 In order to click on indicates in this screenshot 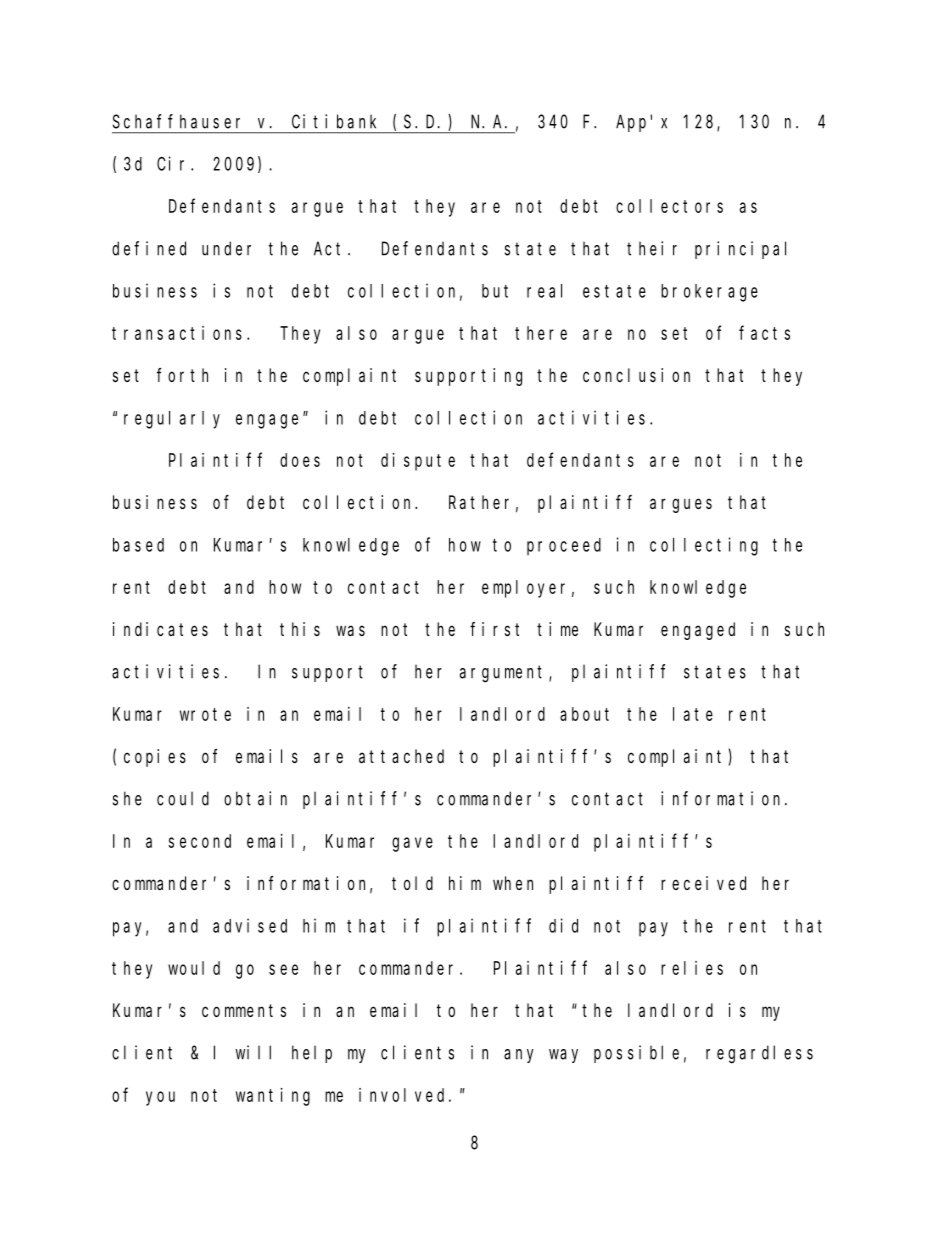, I will do `click(160, 629)`.
